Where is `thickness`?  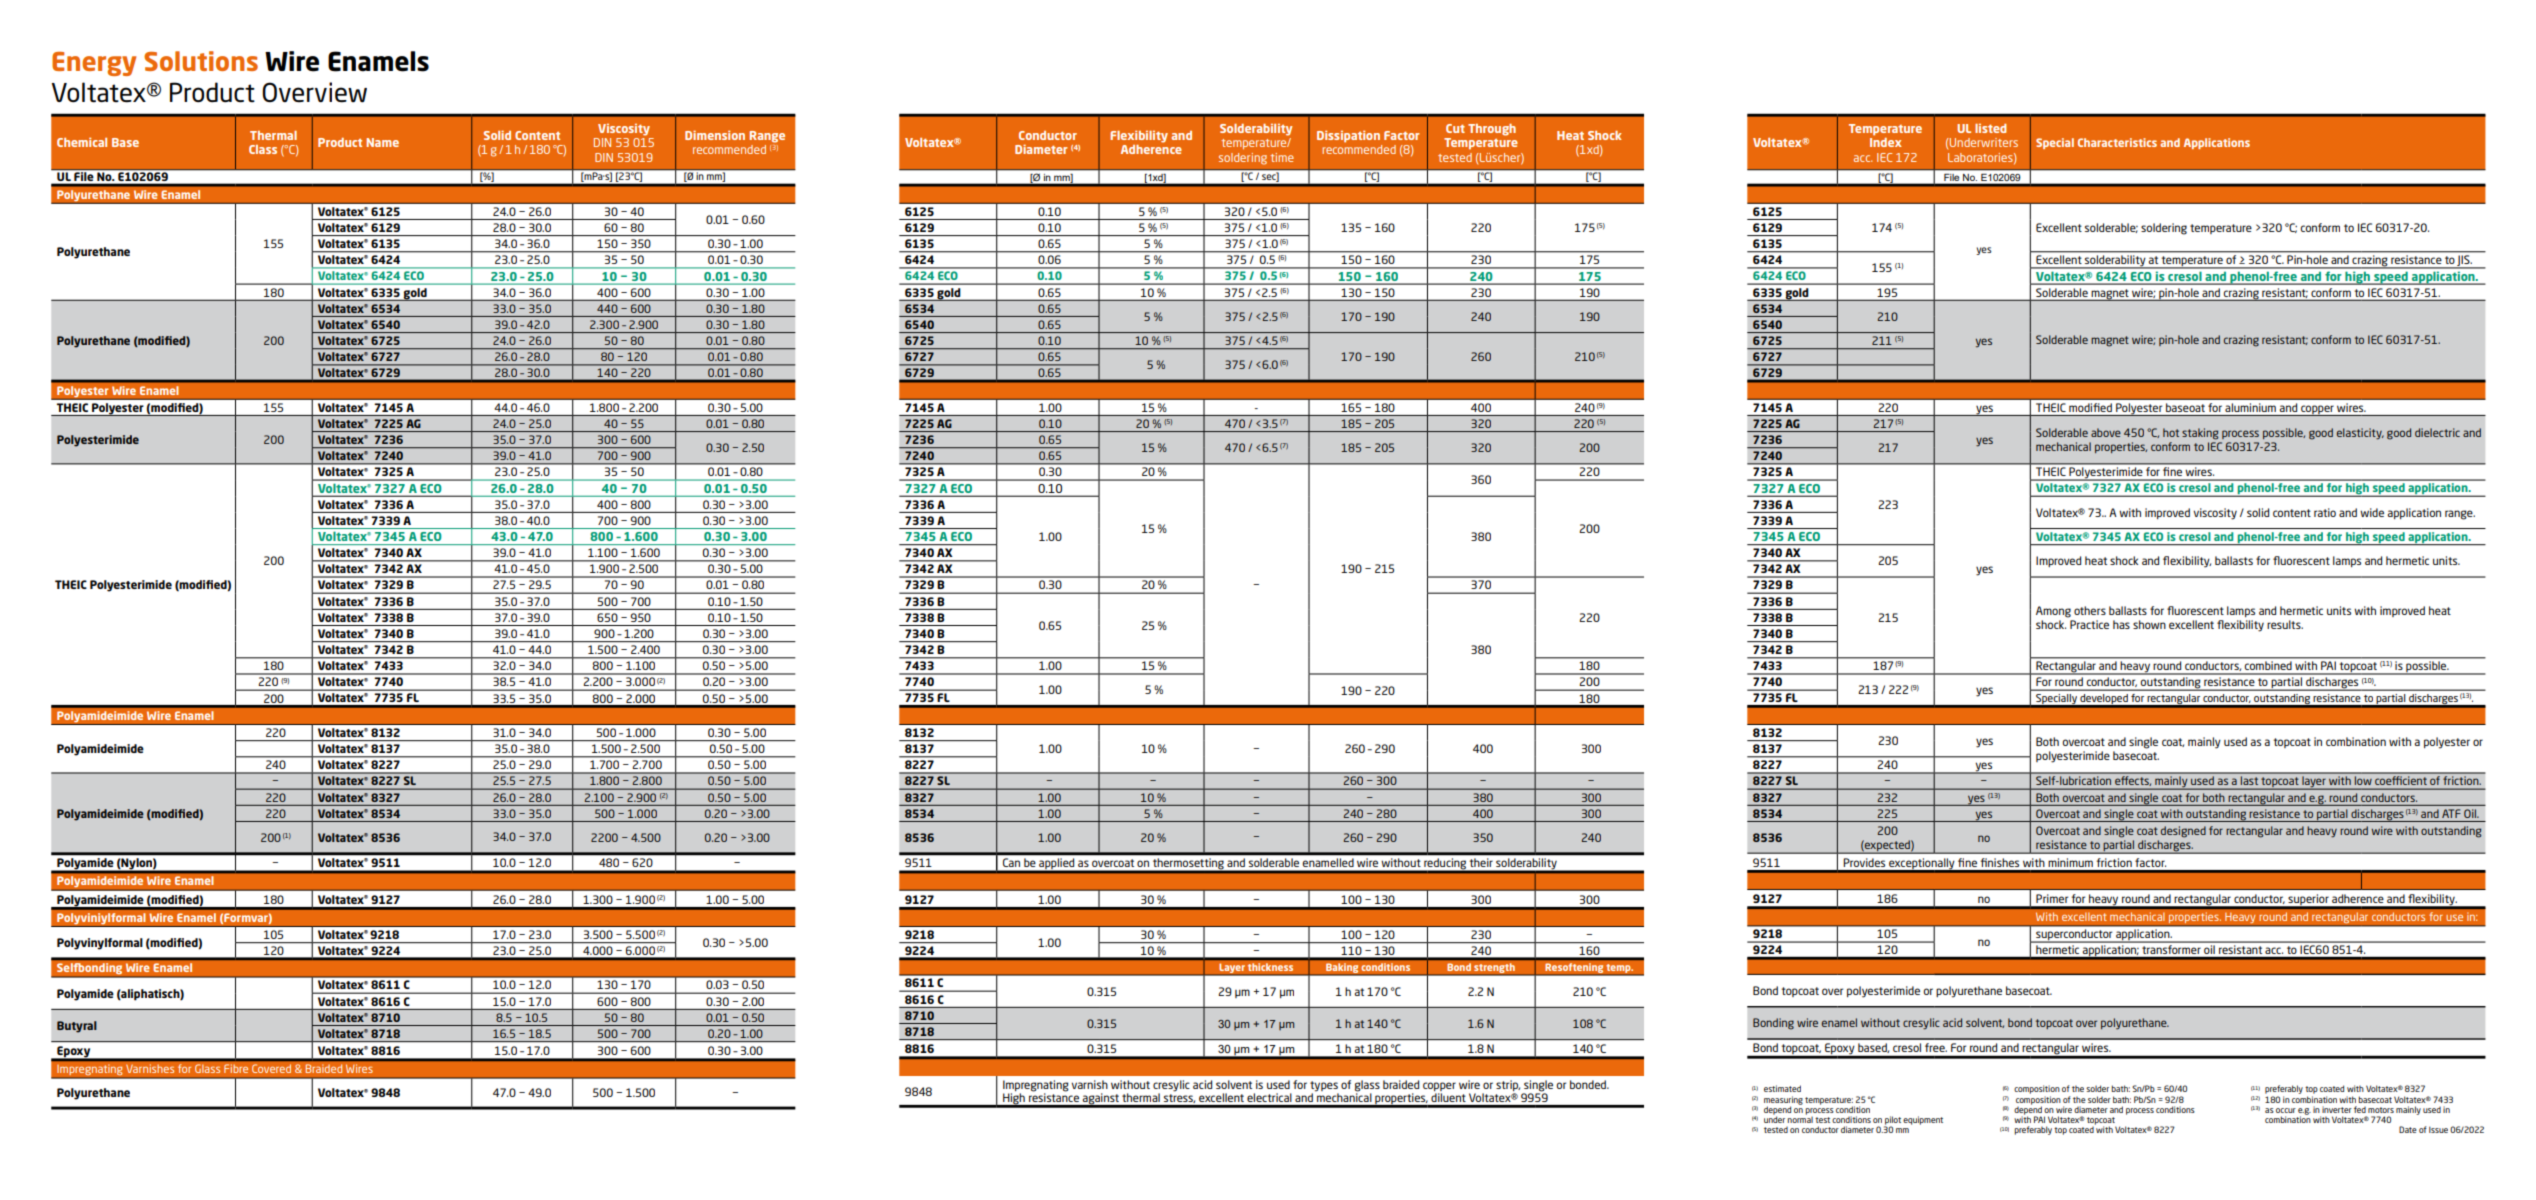 thickness is located at coordinates (1270, 967).
